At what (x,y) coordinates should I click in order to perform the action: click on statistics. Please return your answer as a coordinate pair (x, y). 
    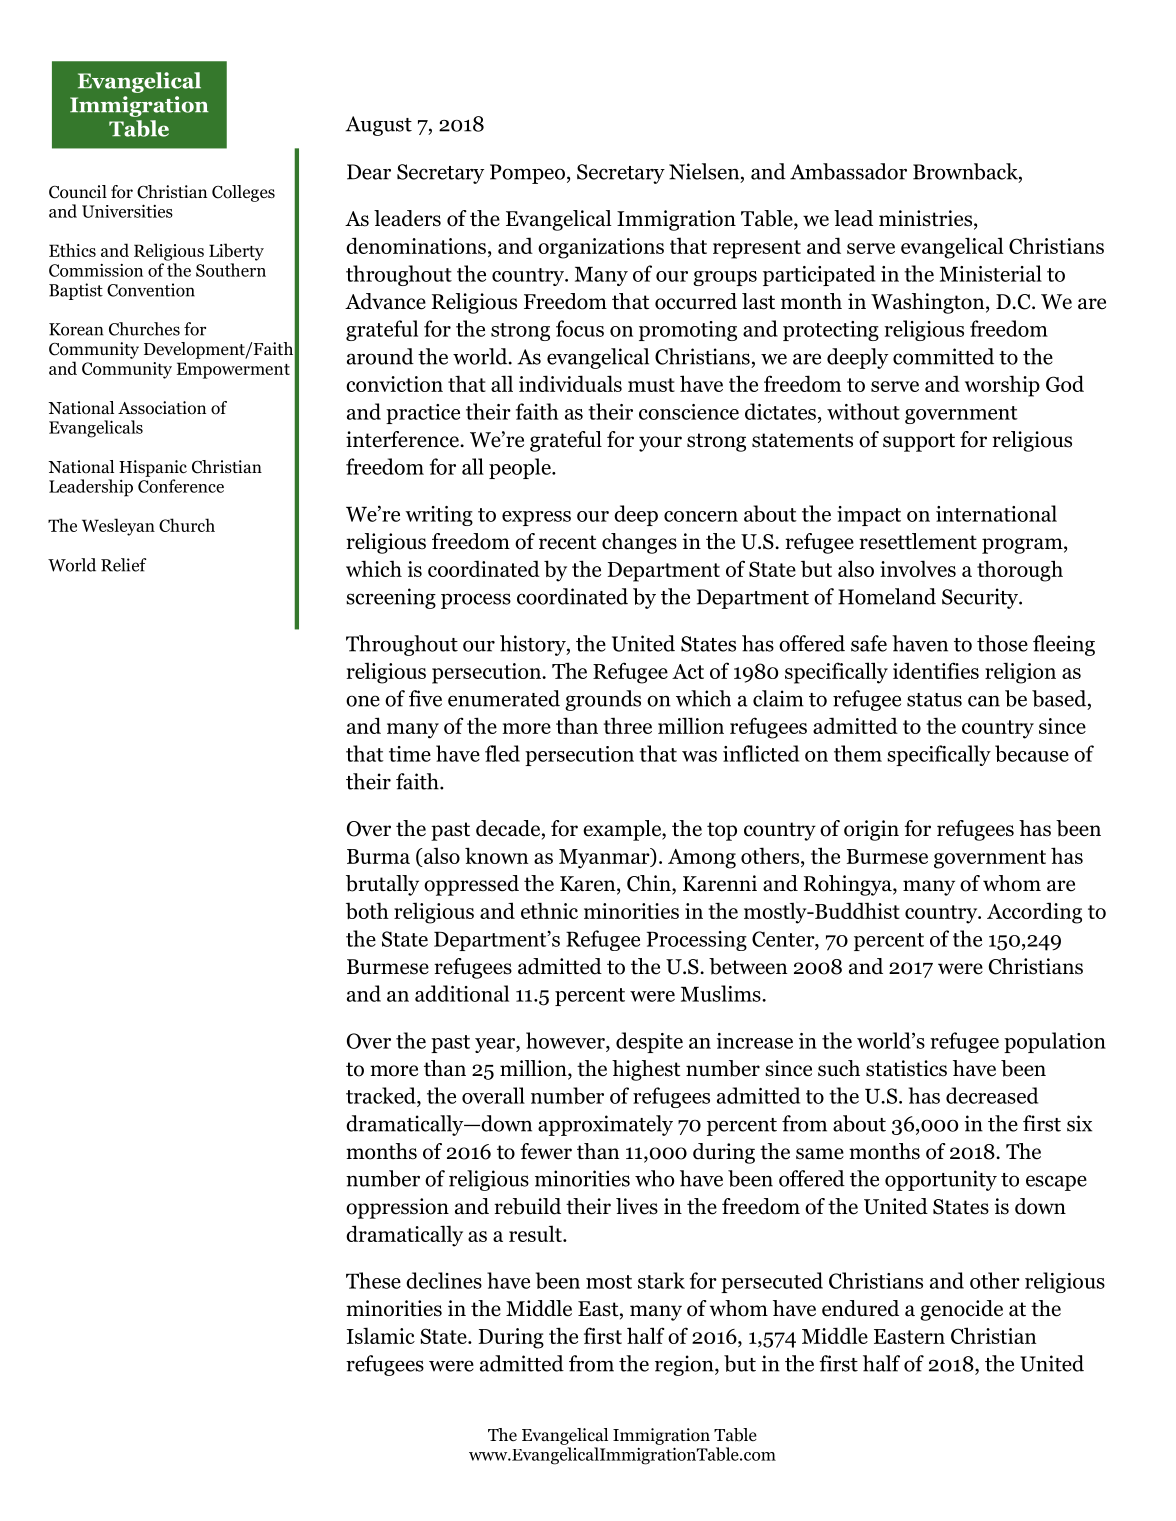
    Looking at the image, I should click on (906, 1068).
